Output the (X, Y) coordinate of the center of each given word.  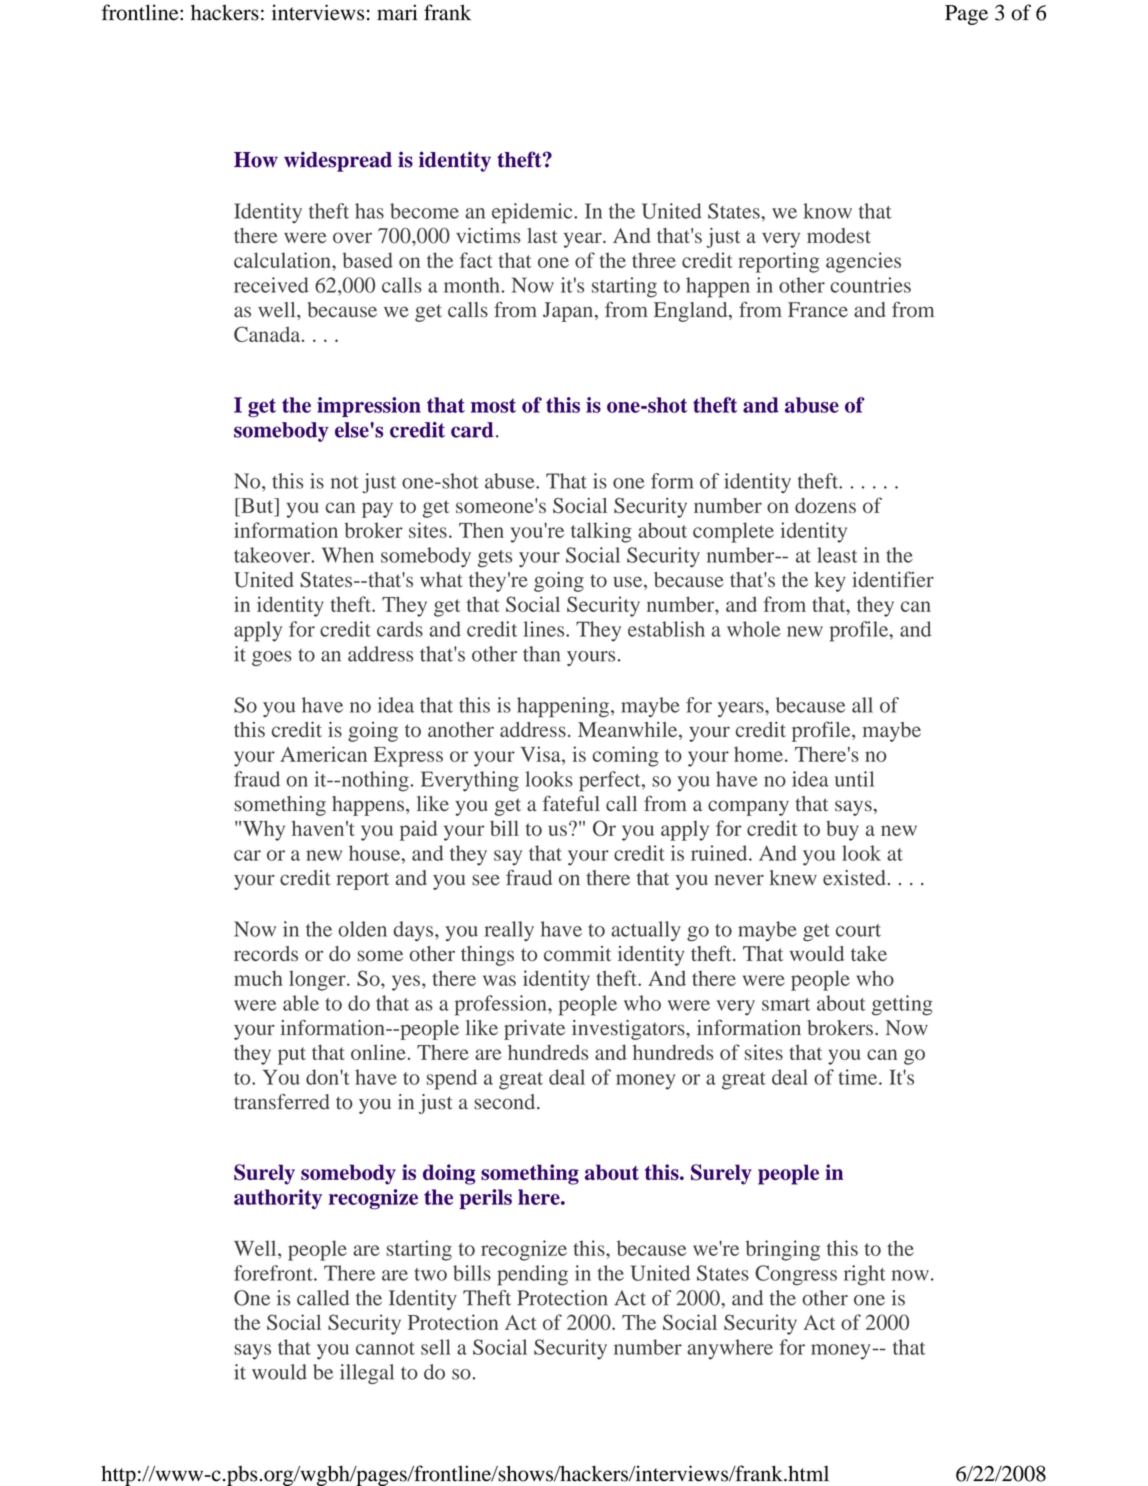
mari (397, 12)
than (541, 654)
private (534, 1030)
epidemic (533, 213)
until (854, 779)
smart (786, 1004)
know (828, 211)
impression (369, 407)
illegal (367, 1374)
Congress (796, 1275)
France (818, 309)
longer (318, 980)
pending (532, 1275)
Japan (569, 312)
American (323, 754)
